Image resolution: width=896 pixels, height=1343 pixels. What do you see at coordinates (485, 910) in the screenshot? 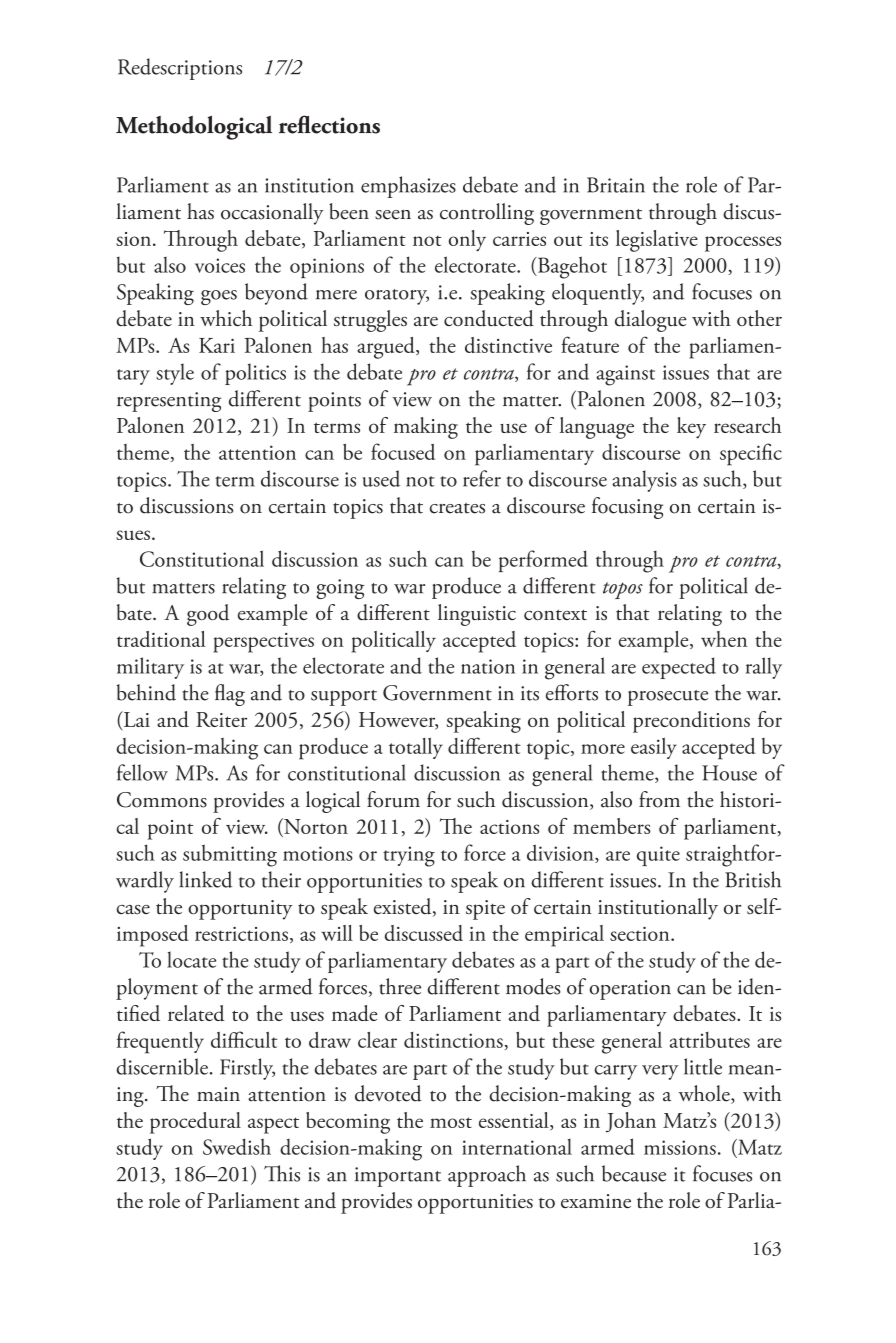
I see `spite` at bounding box center [485, 910].
